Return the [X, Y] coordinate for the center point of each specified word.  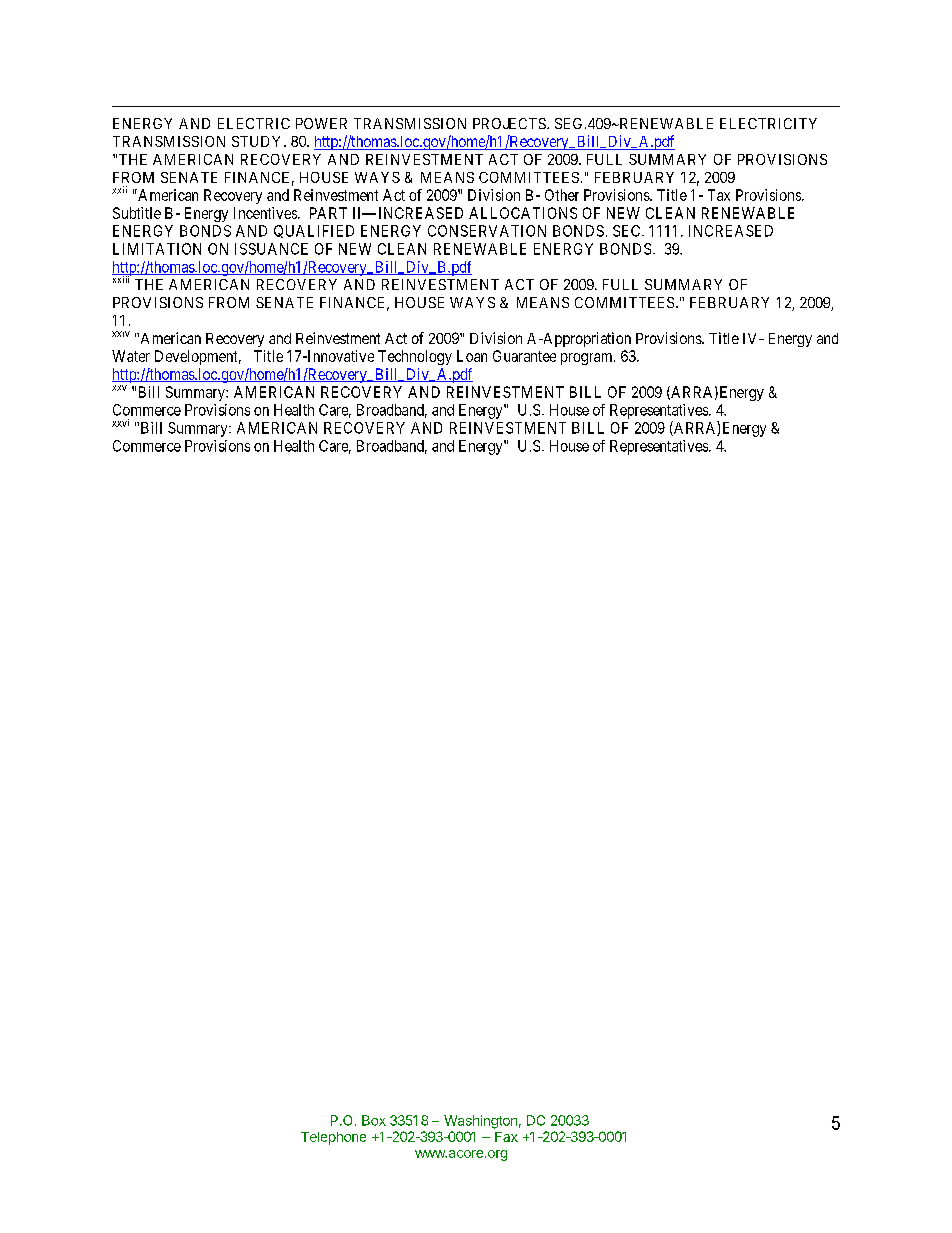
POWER [321, 123]
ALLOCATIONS [523, 213]
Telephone [333, 1138]
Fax [506, 1137]
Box [374, 1120]
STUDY [258, 141]
